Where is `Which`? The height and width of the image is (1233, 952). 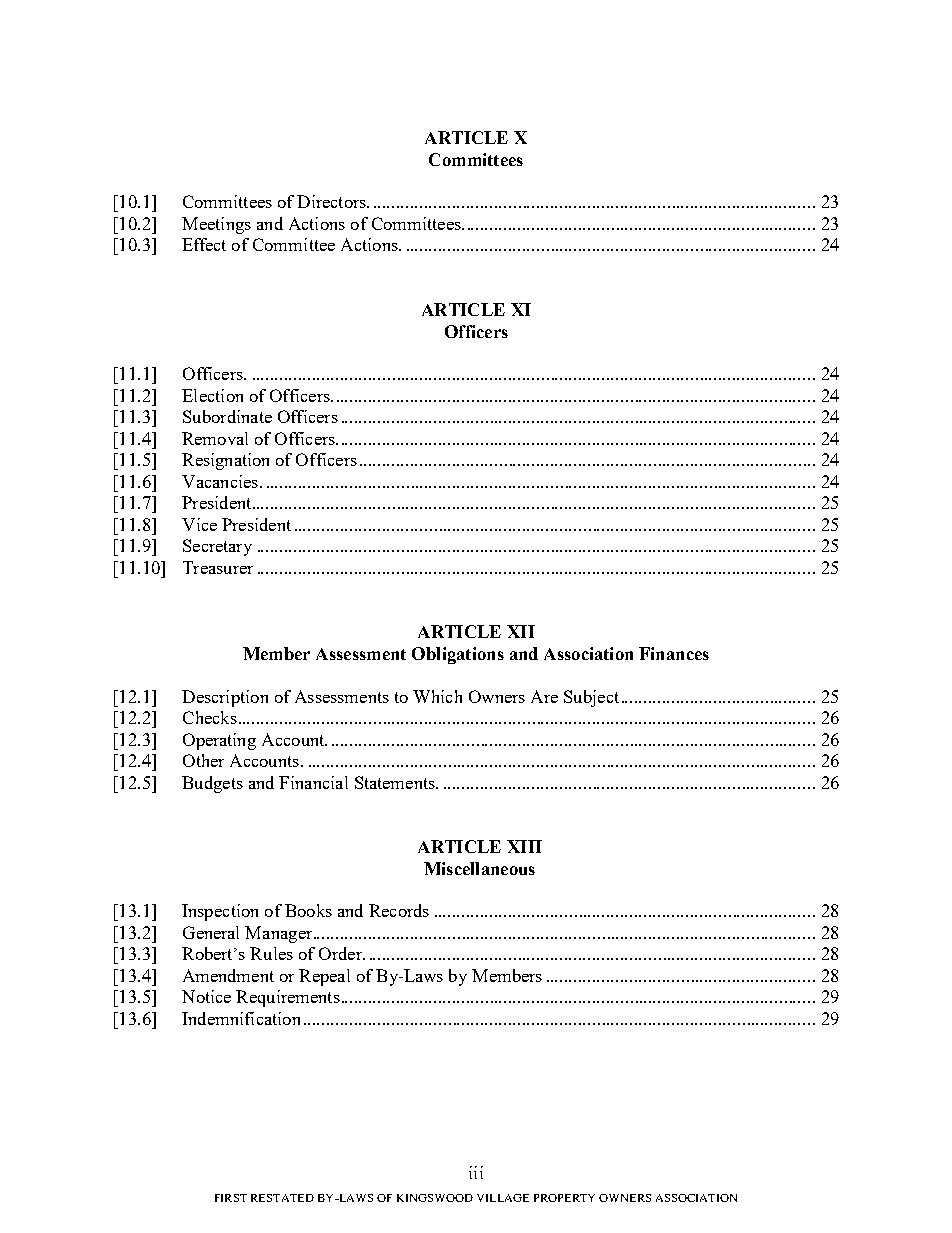 Which is located at coordinates (437, 696).
